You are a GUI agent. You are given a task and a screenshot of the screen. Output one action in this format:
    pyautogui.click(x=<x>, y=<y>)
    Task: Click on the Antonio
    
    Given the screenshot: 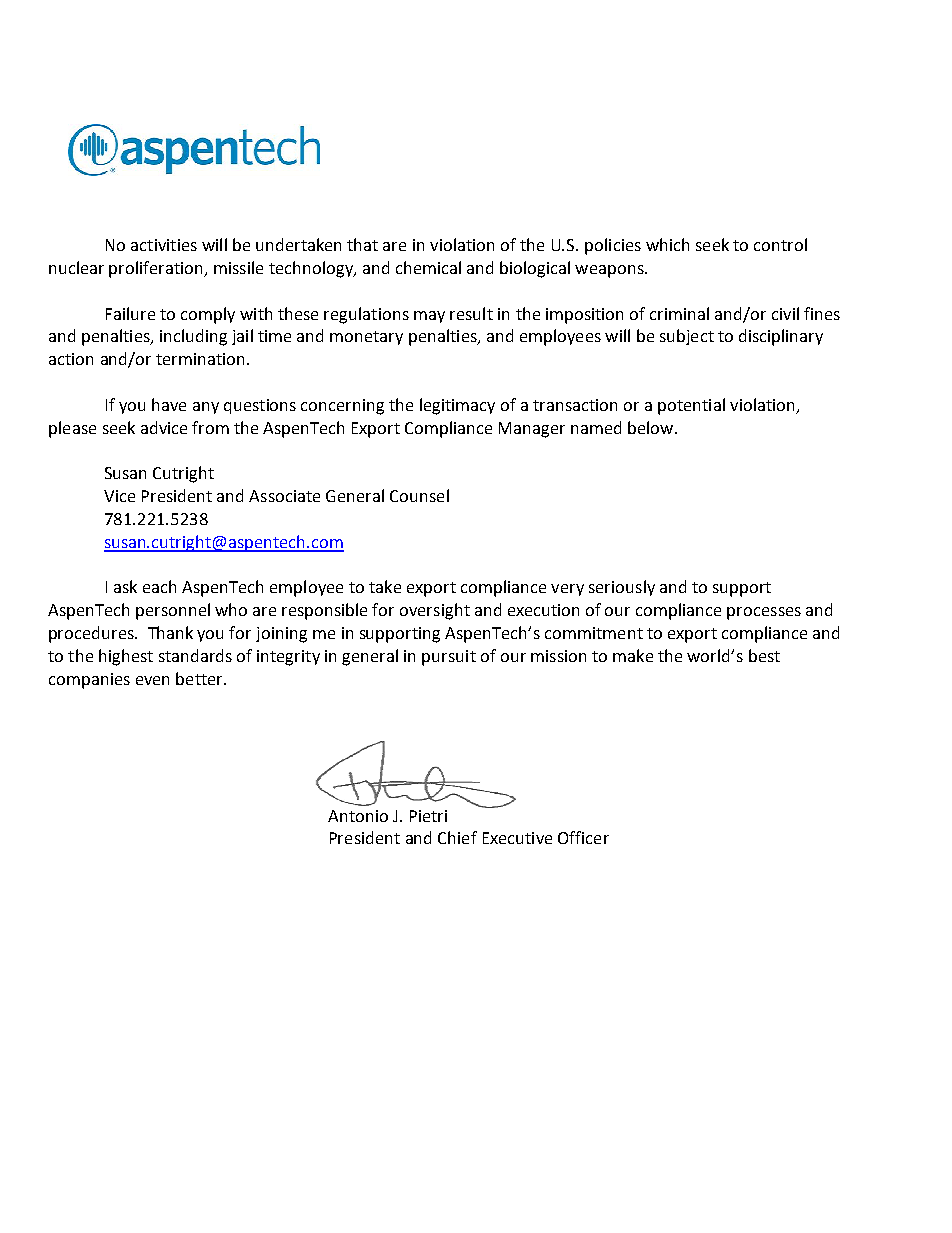 What is the action you would take?
    pyautogui.click(x=358, y=816)
